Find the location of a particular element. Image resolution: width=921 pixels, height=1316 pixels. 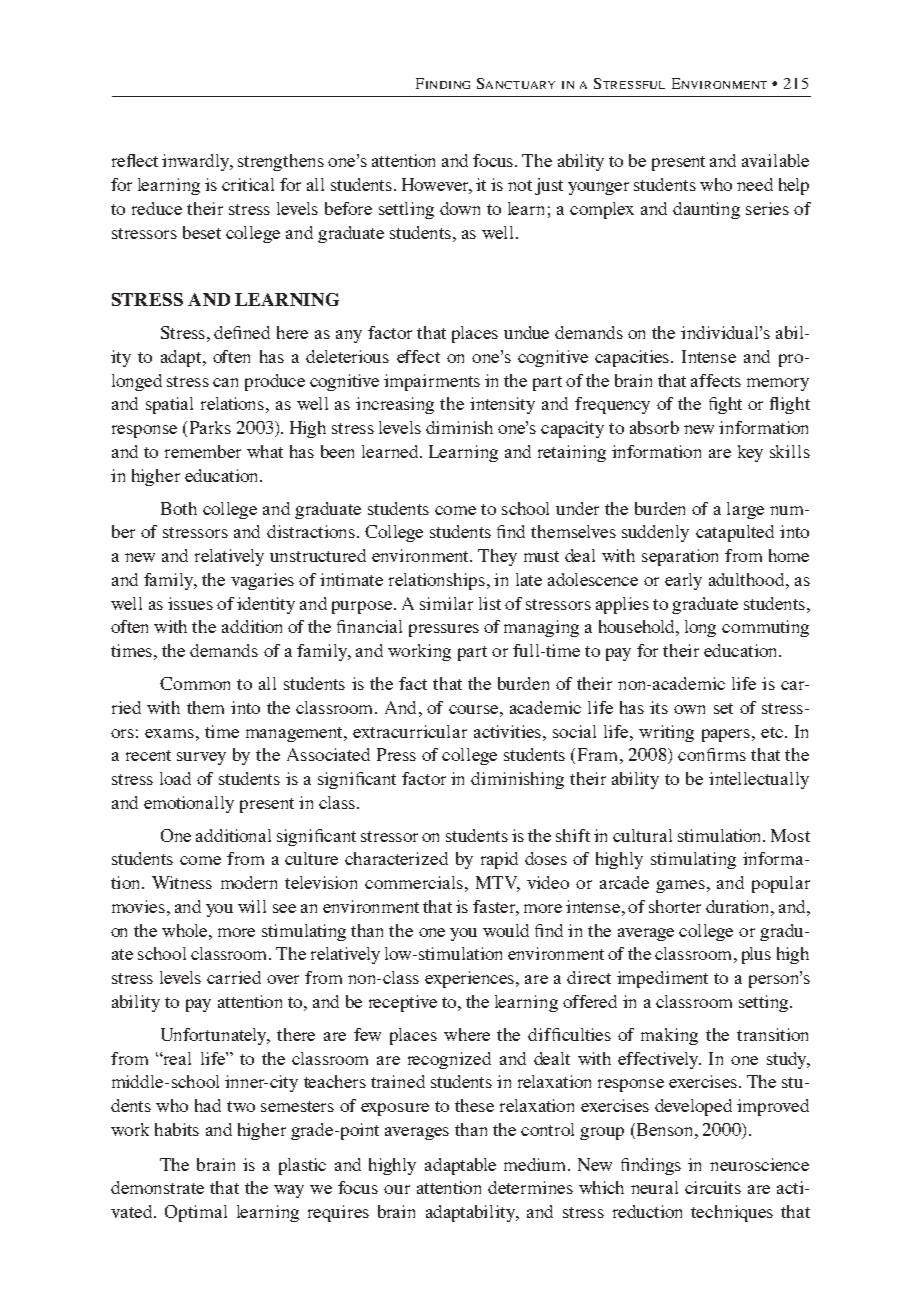

rapid is located at coordinates (499, 860).
